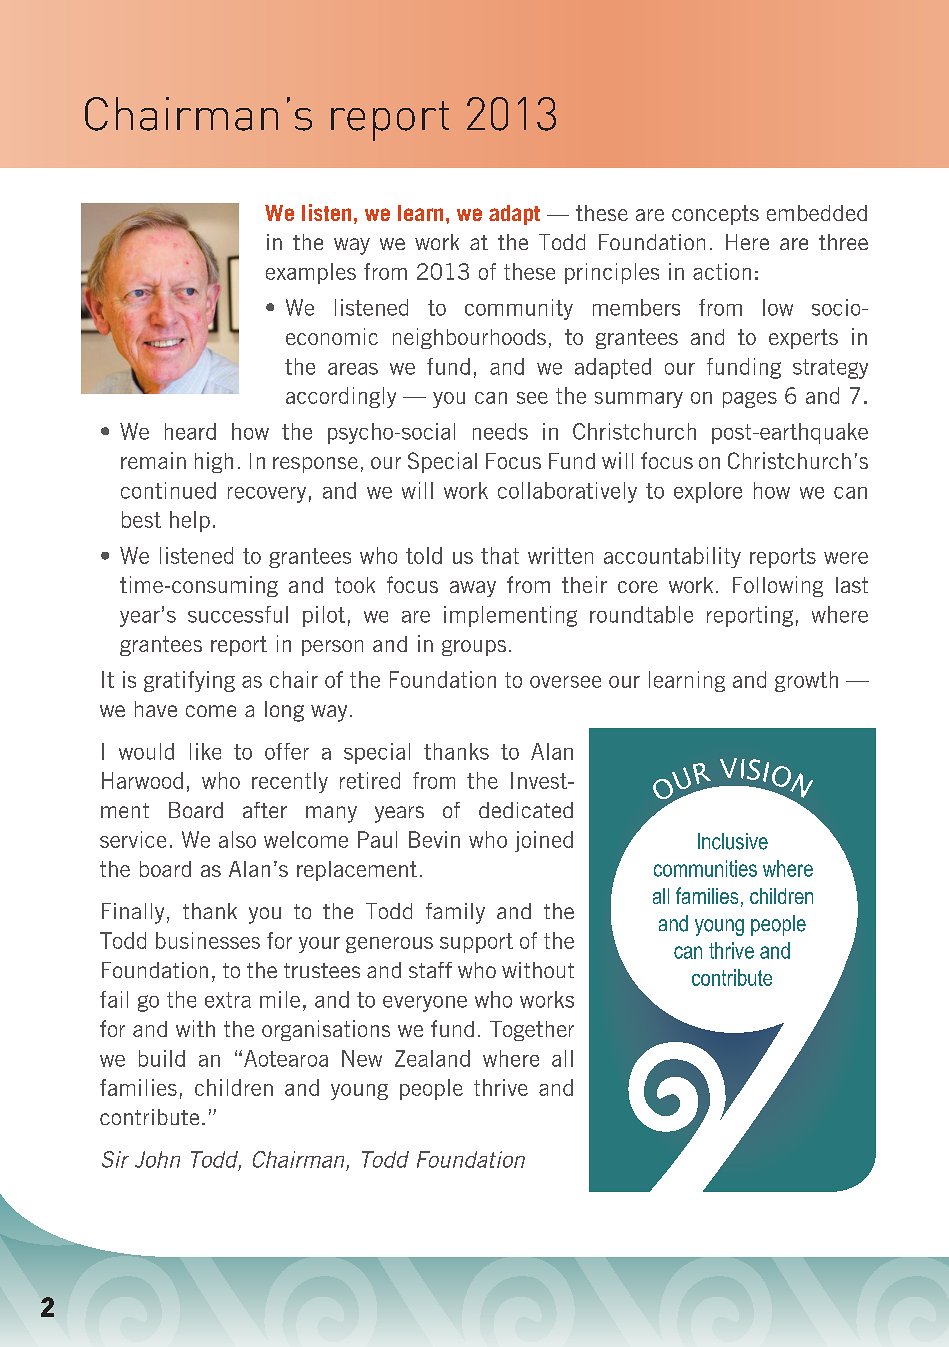  I want to click on everyone, so click(425, 1004).
